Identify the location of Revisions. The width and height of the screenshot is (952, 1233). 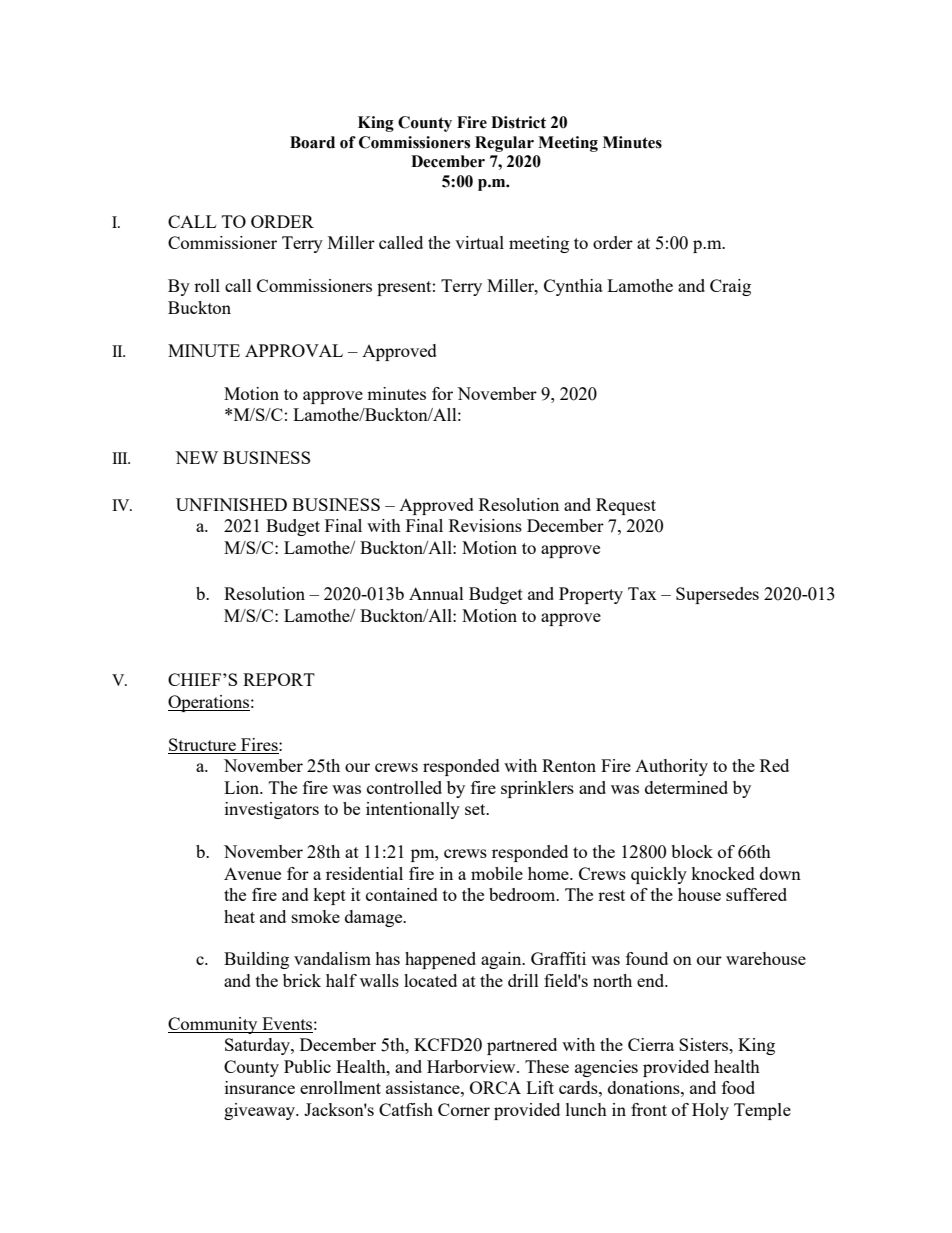
(485, 525).
